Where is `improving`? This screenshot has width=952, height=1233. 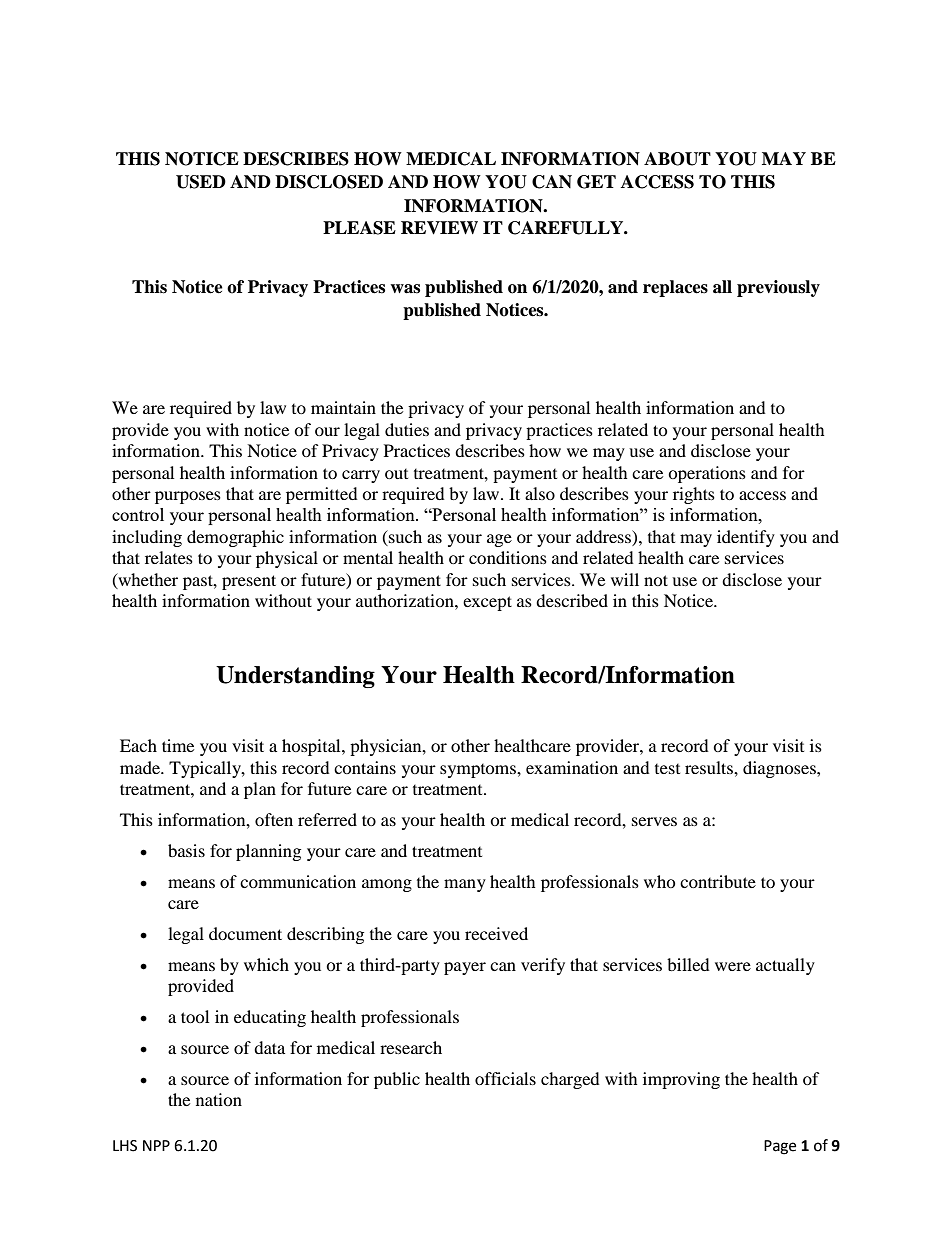
improving is located at coordinates (681, 1080).
